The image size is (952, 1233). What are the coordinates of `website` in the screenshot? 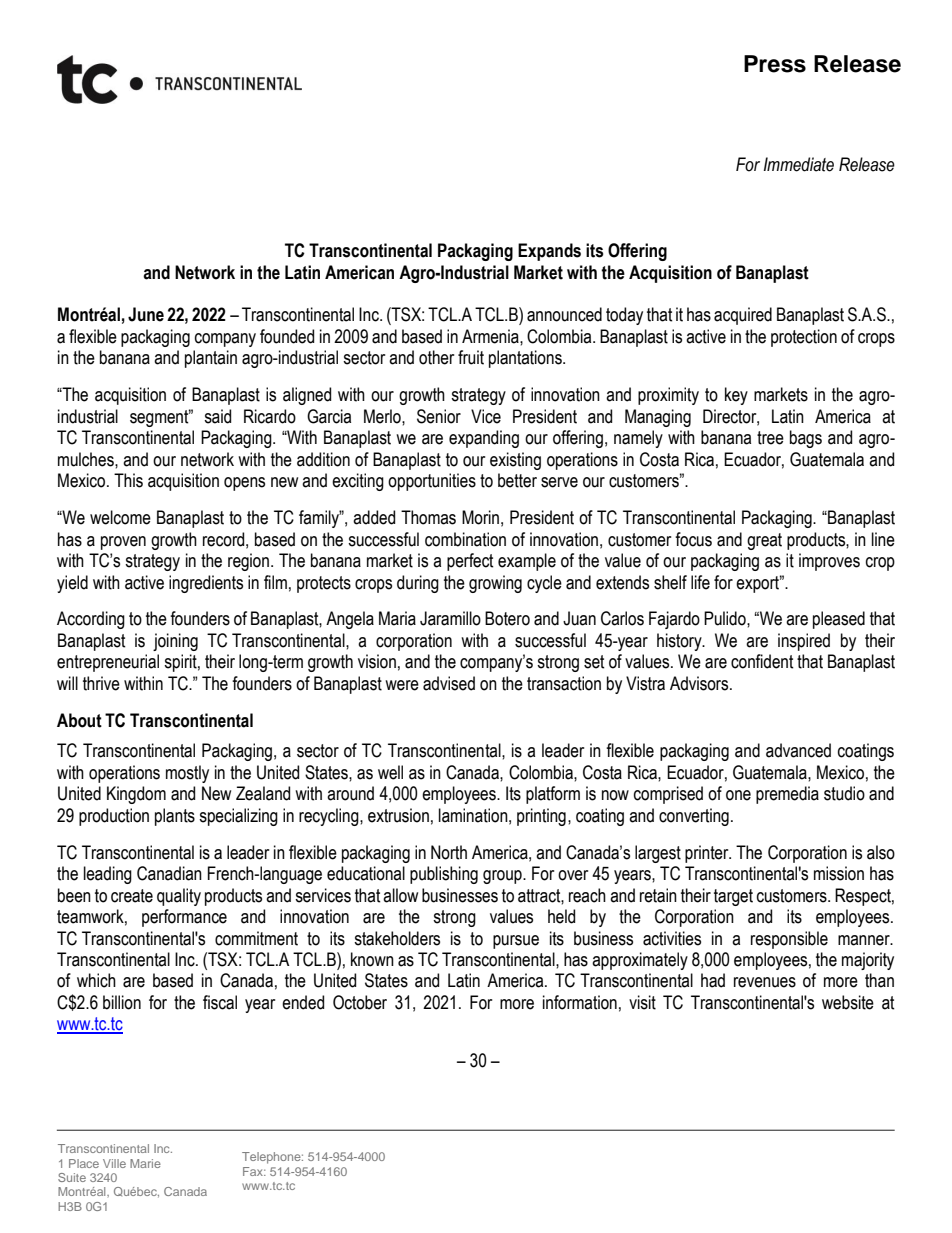 It's located at (848, 1002).
